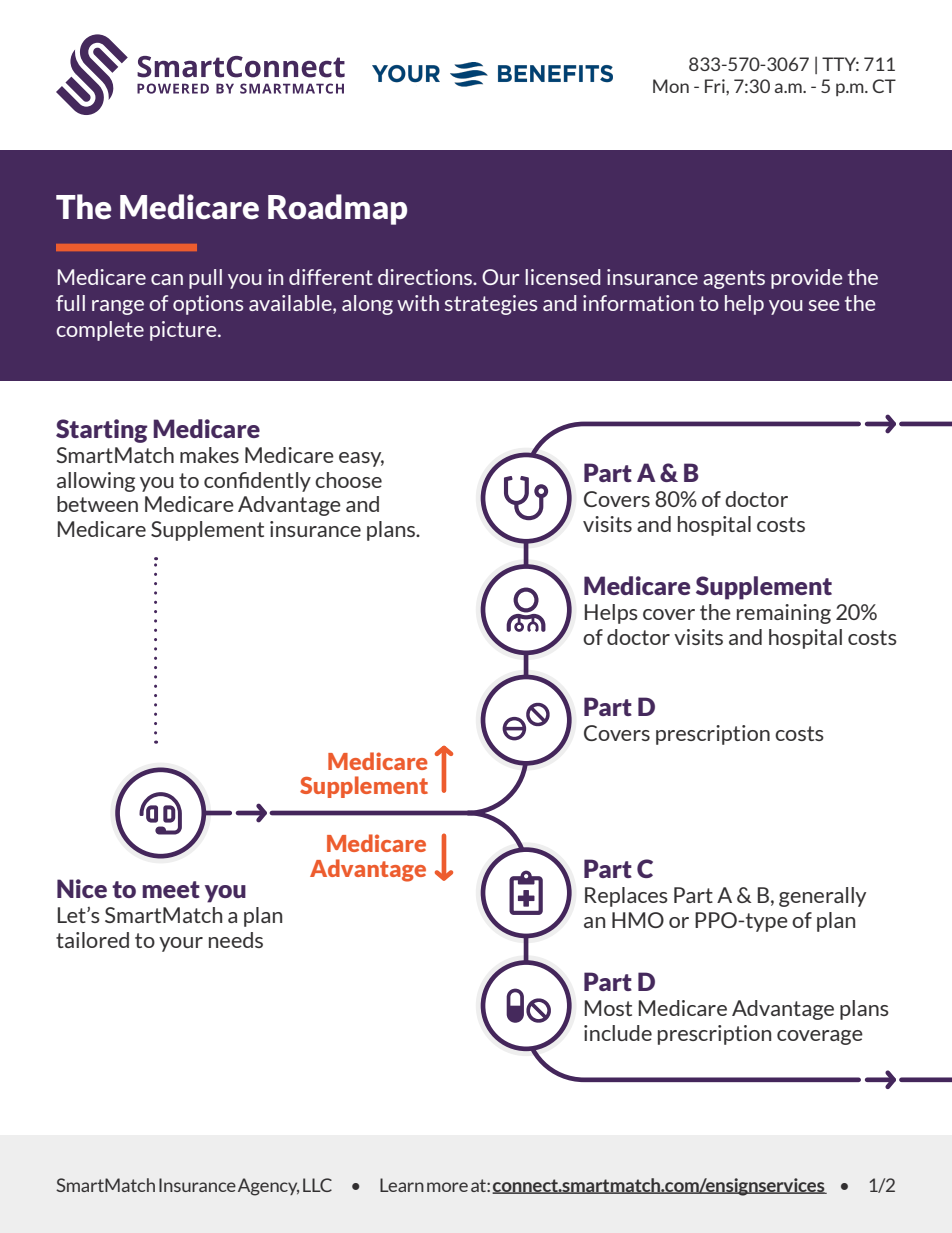  I want to click on Roadmap, so click(337, 209).
